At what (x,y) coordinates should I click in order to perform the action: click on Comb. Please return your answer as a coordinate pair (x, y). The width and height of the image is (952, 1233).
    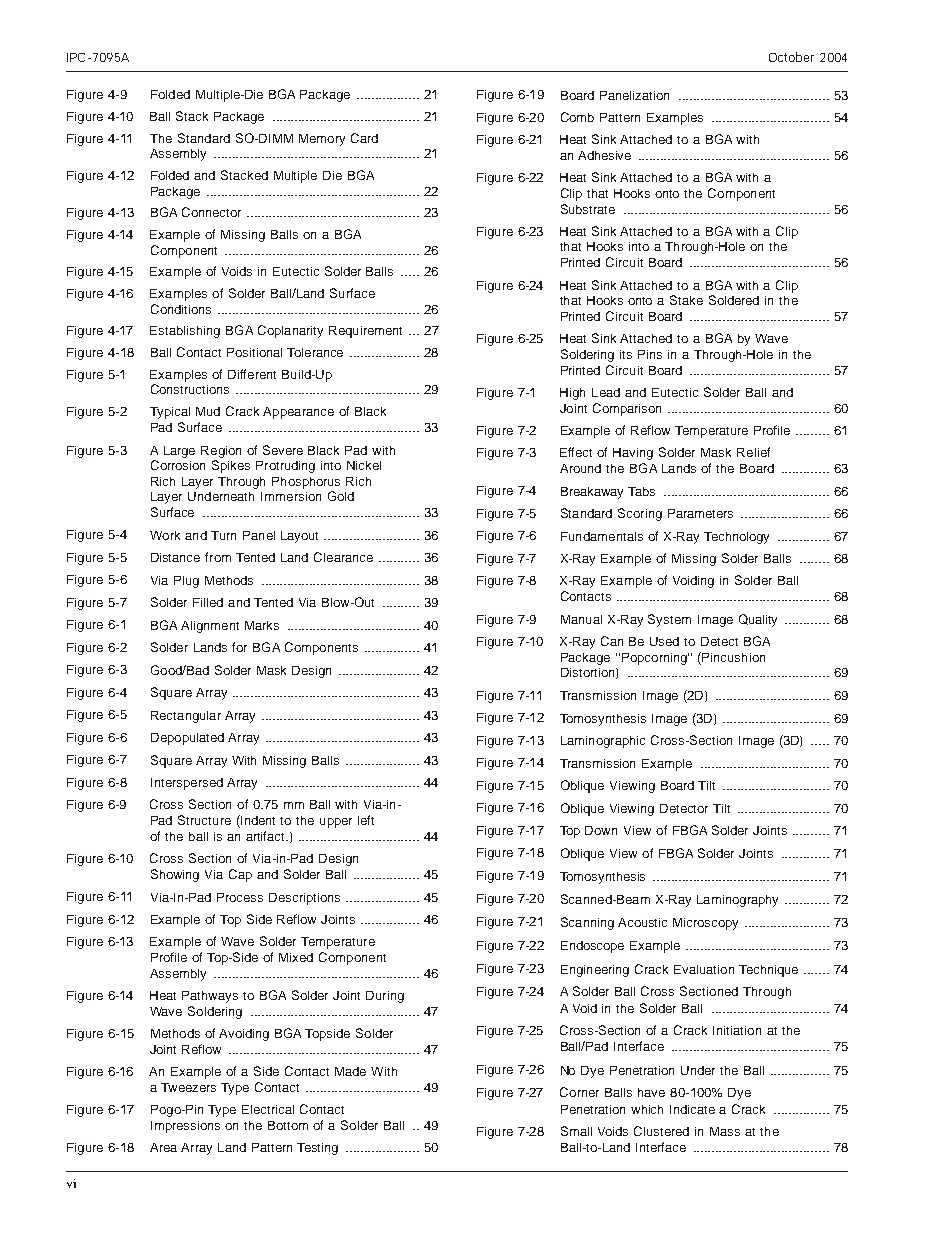
    Looking at the image, I should click on (577, 117).
